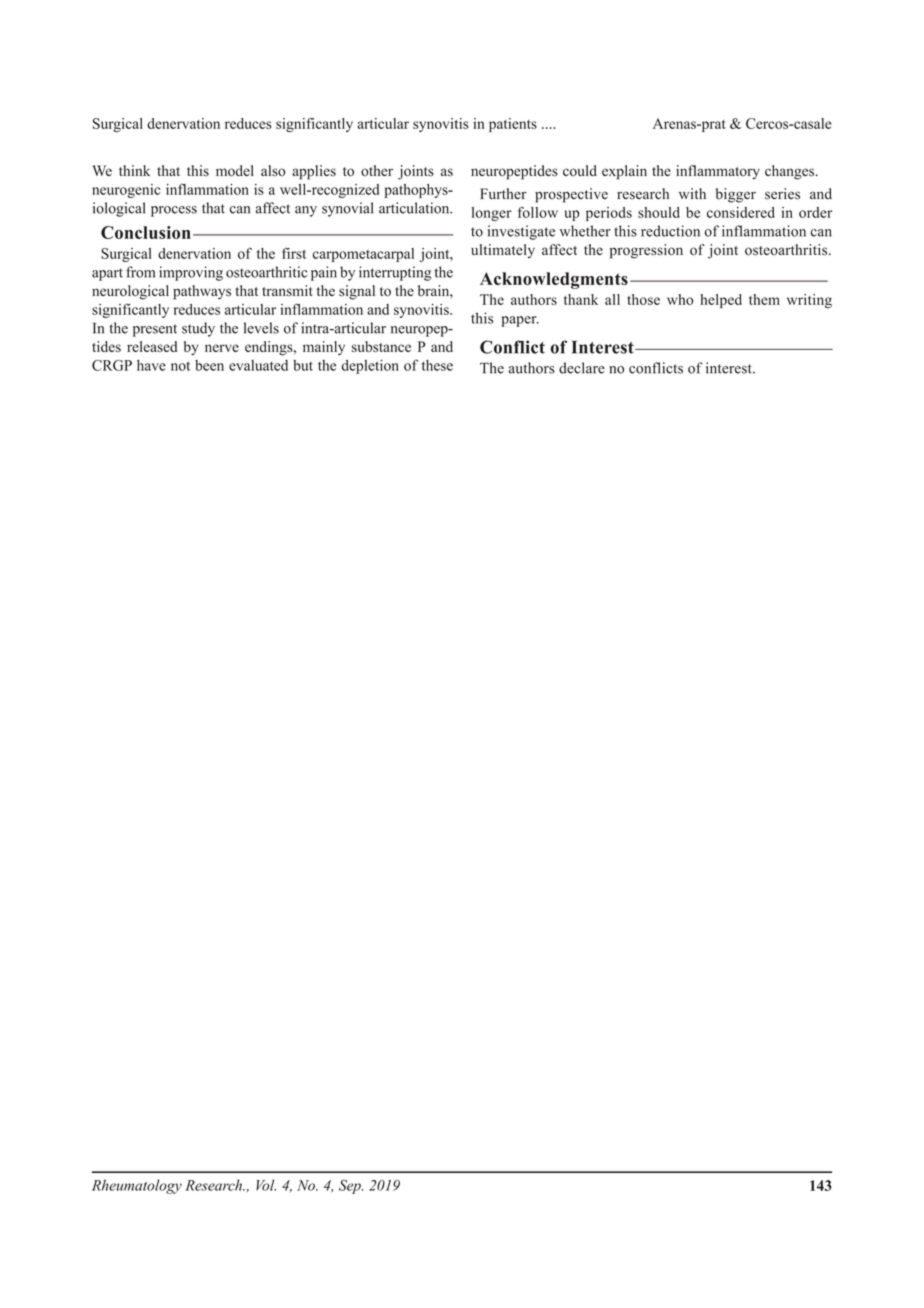 This screenshot has height=1308, width=924. I want to click on declare, so click(582, 368).
